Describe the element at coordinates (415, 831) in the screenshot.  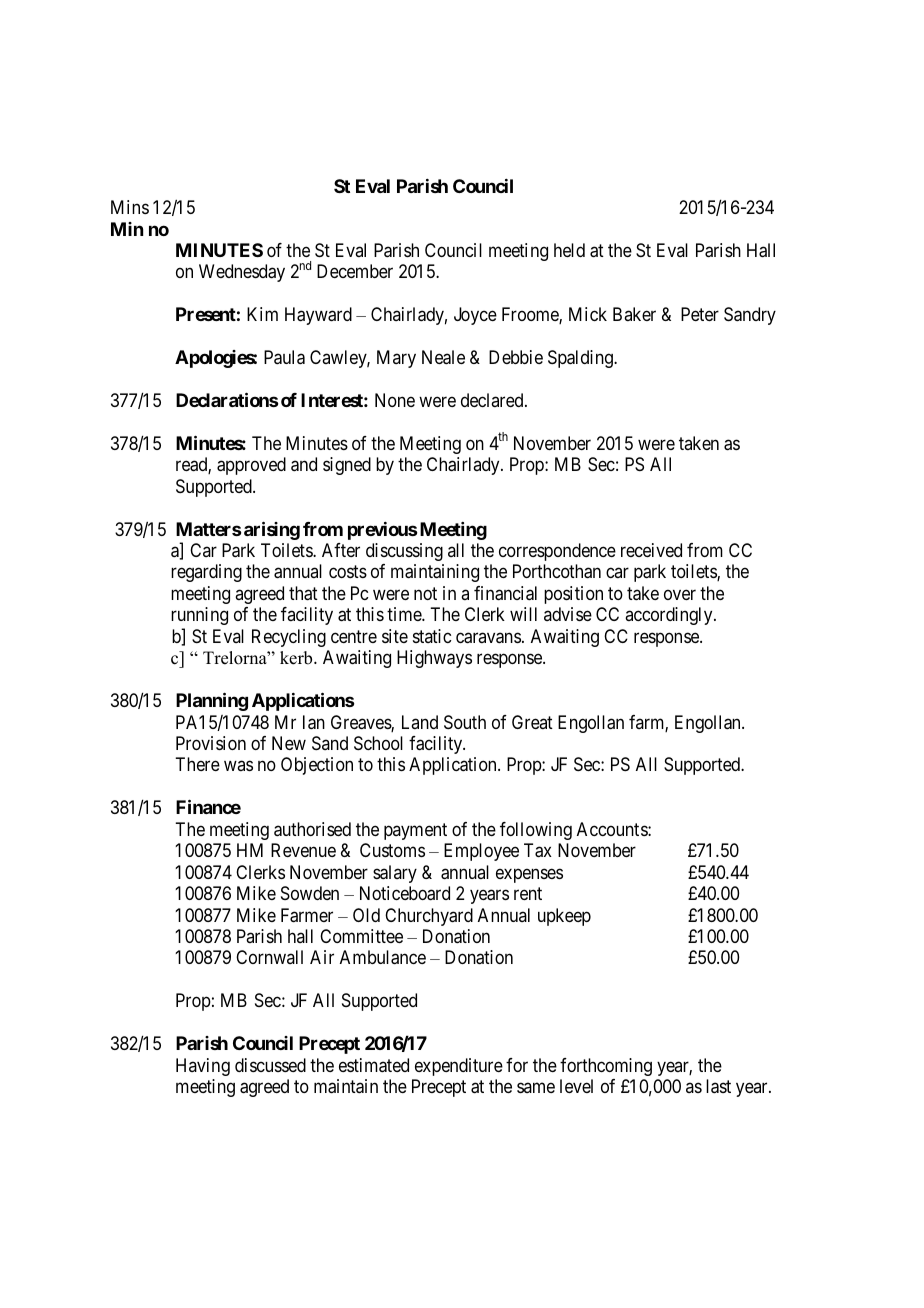
I see `payment` at that location.
